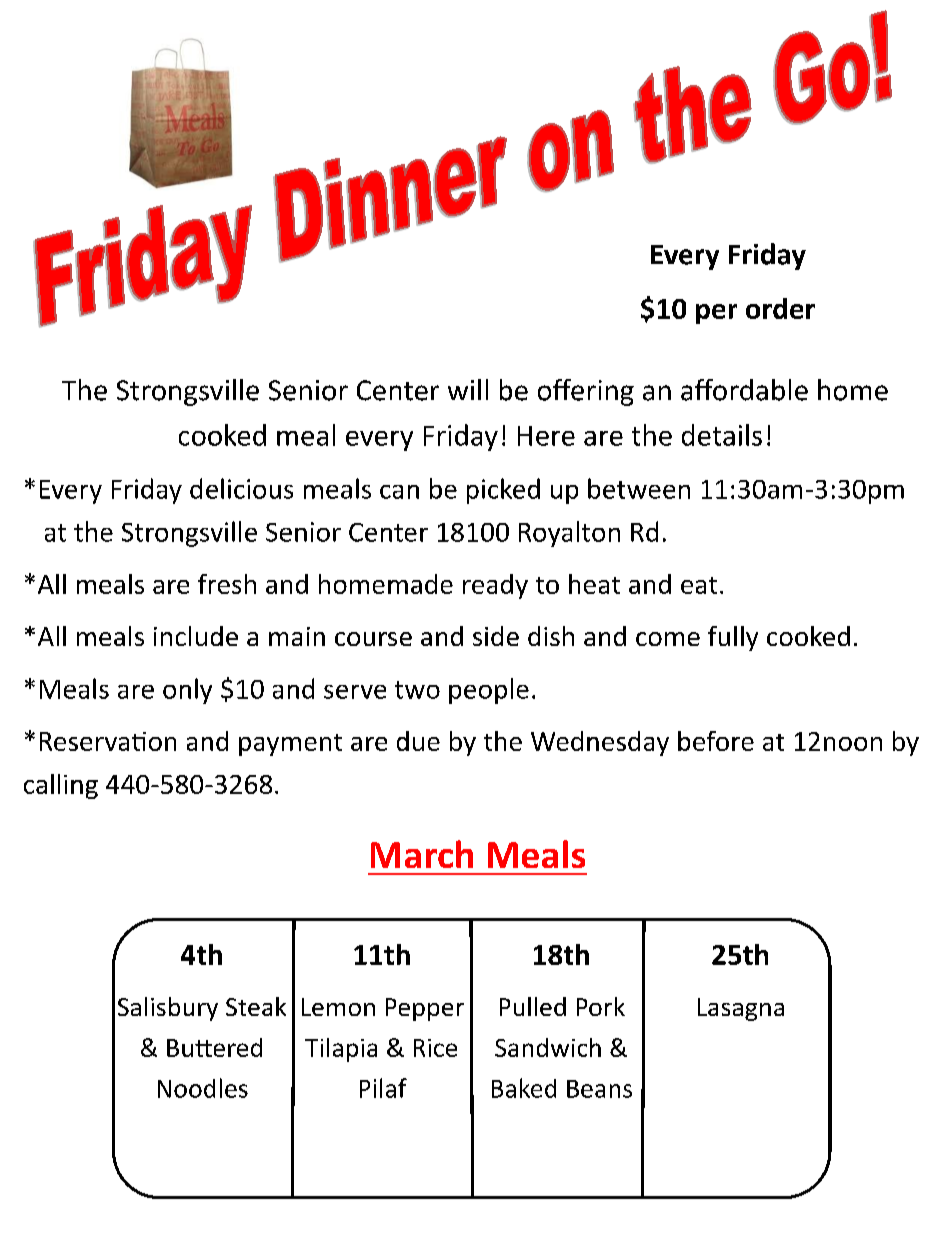  Describe the element at coordinates (594, 584) in the image. I see `heat` at that location.
